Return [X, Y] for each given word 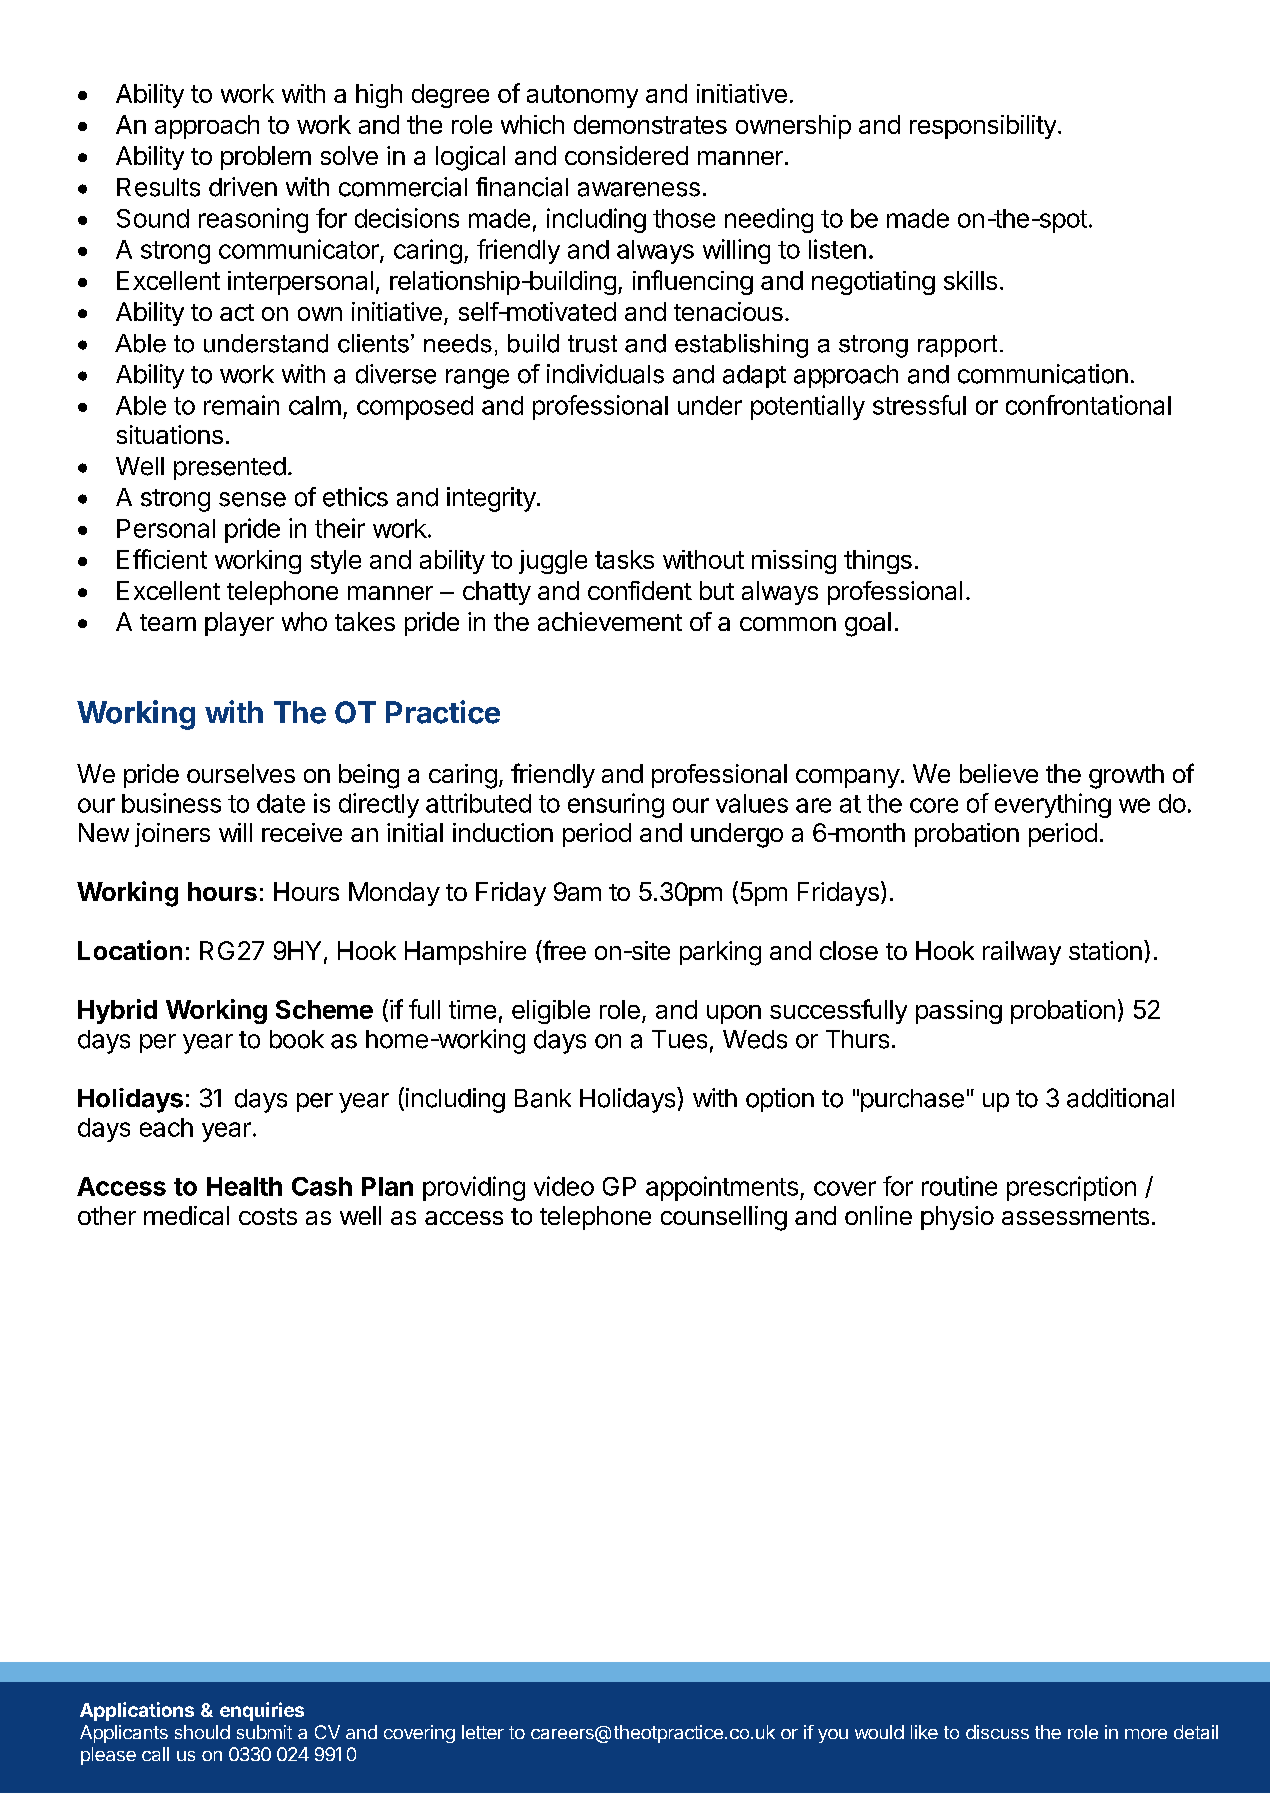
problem [266, 158]
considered [626, 155]
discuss [997, 1732]
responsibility [983, 127]
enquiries [262, 1711]
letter [483, 1732]
